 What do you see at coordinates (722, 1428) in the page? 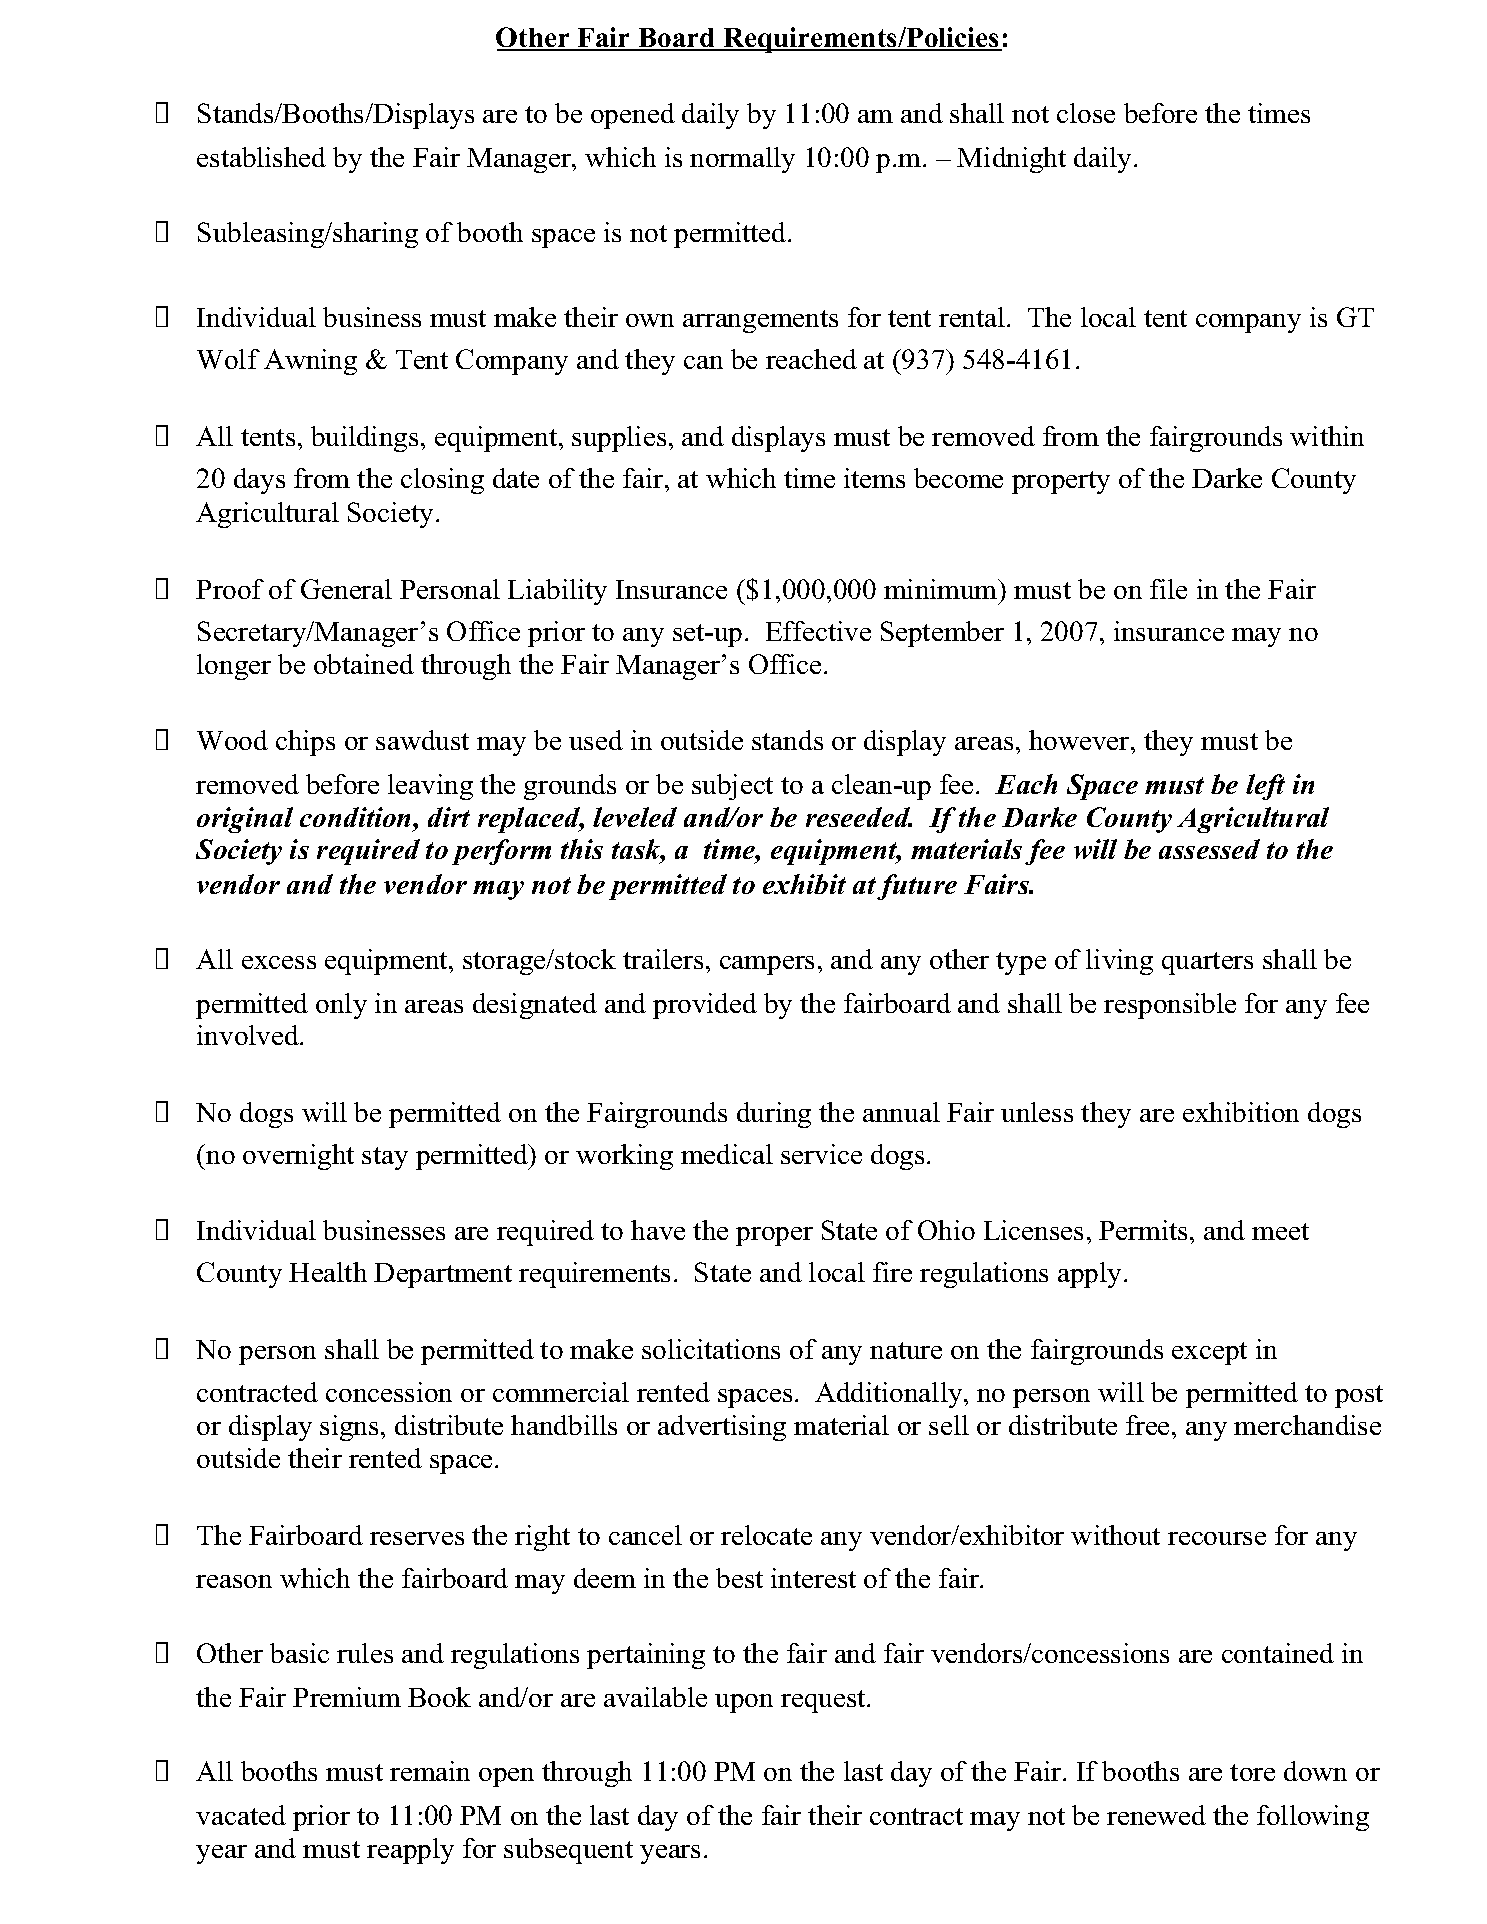
I see `advertising` at bounding box center [722, 1428].
